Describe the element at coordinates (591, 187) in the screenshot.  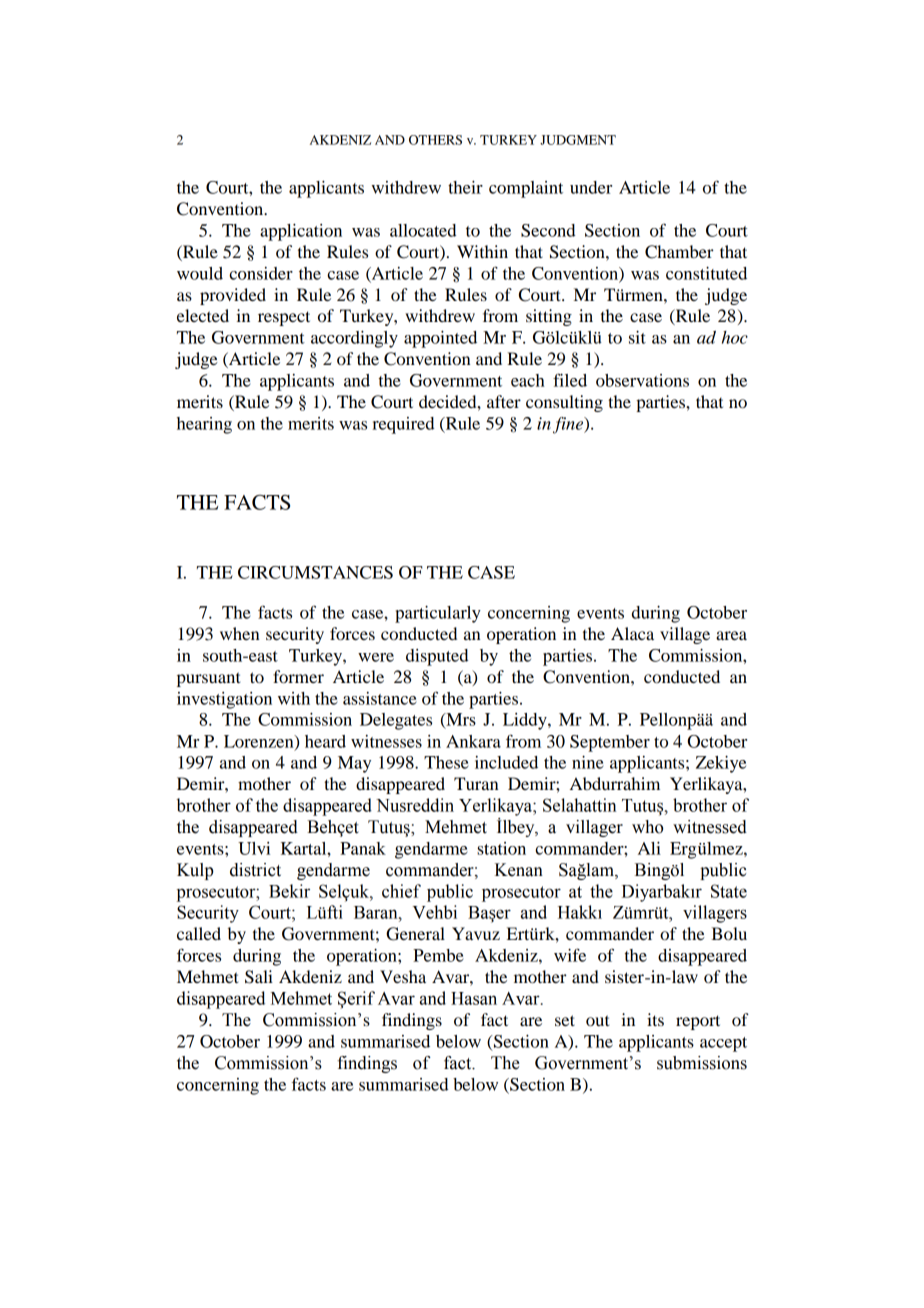
I see `under` at that location.
